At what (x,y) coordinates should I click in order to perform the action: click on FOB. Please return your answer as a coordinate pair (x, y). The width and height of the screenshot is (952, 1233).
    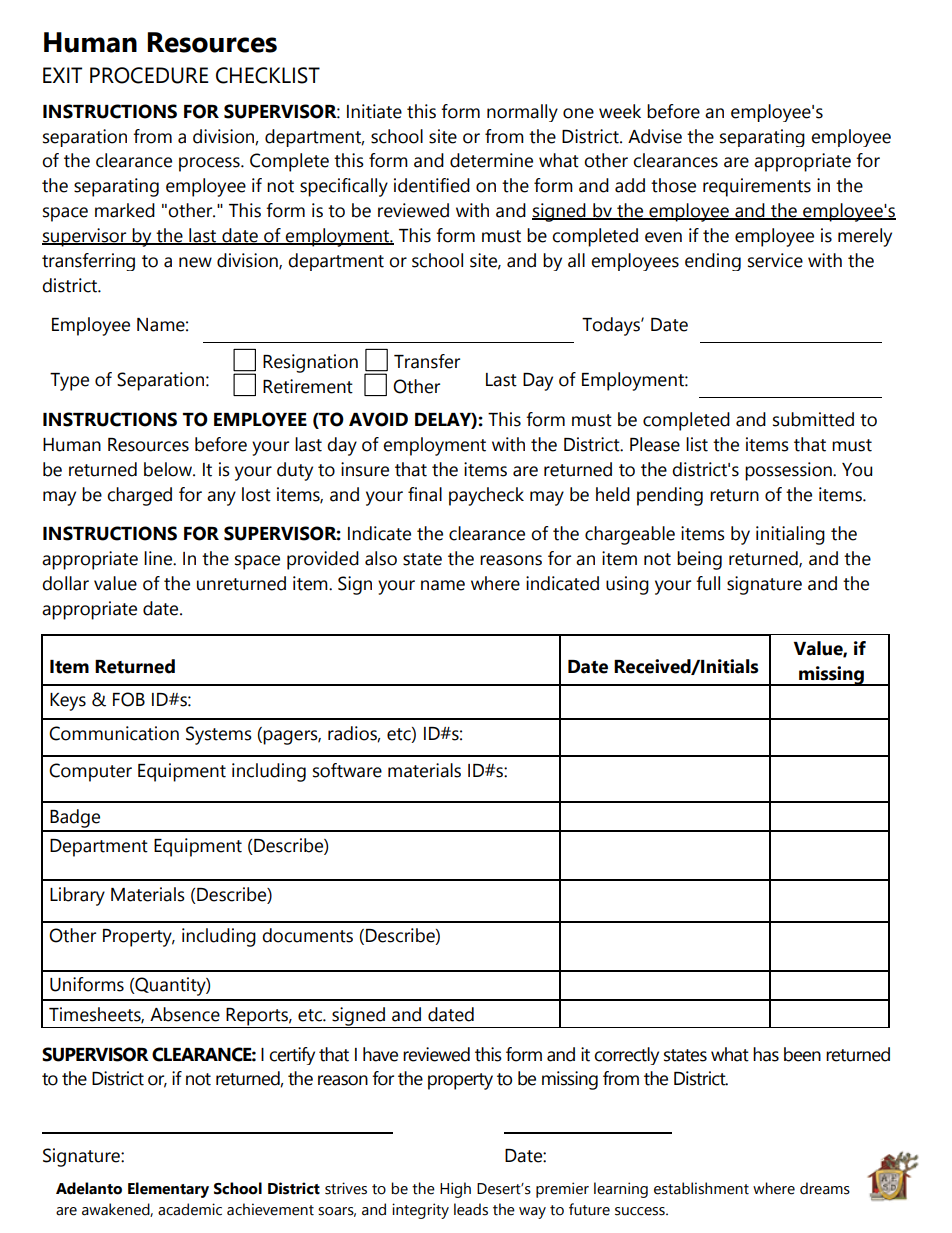
    Looking at the image, I should click on (129, 699).
